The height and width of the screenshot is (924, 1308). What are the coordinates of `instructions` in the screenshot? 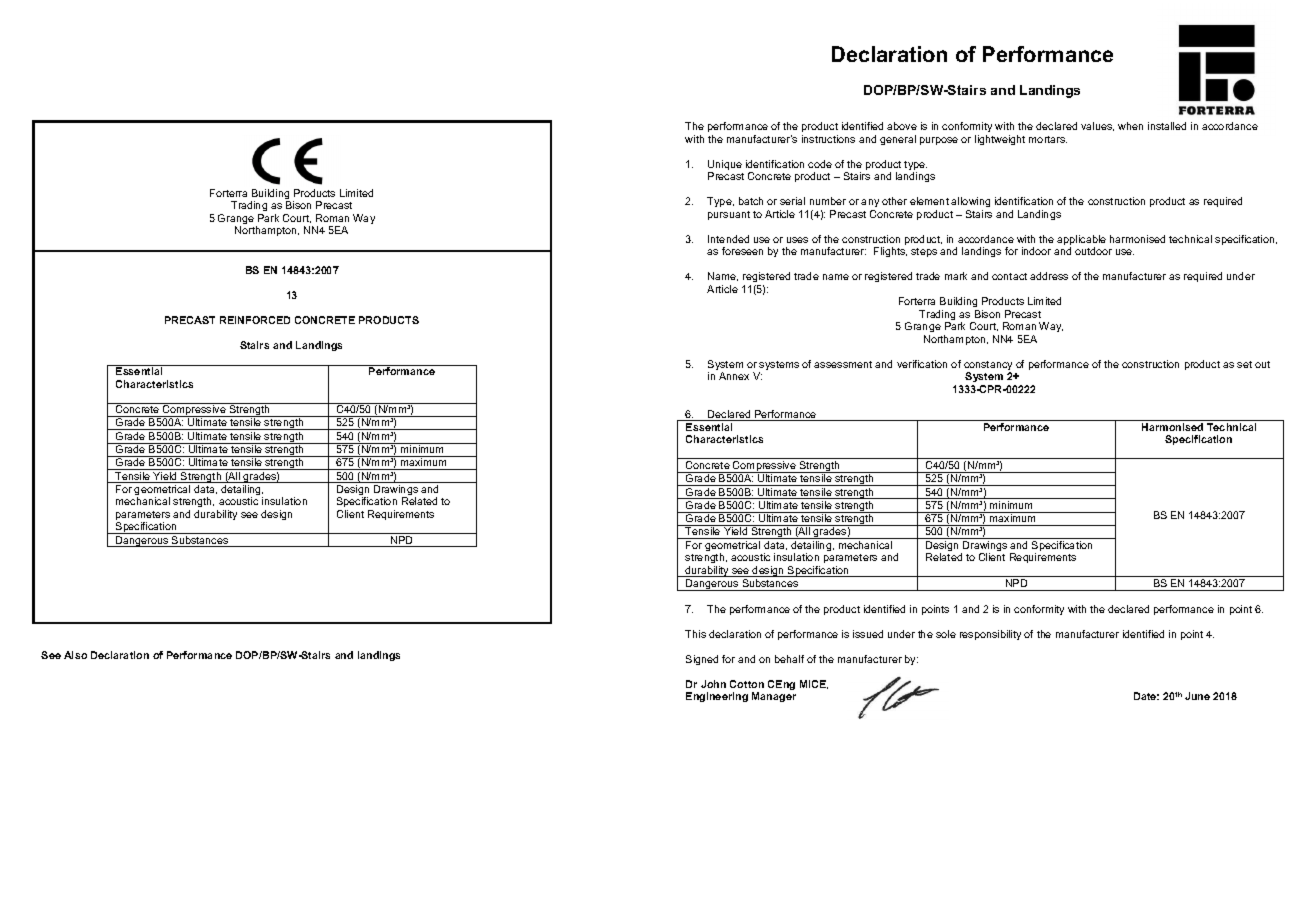 It's located at (828, 139).
